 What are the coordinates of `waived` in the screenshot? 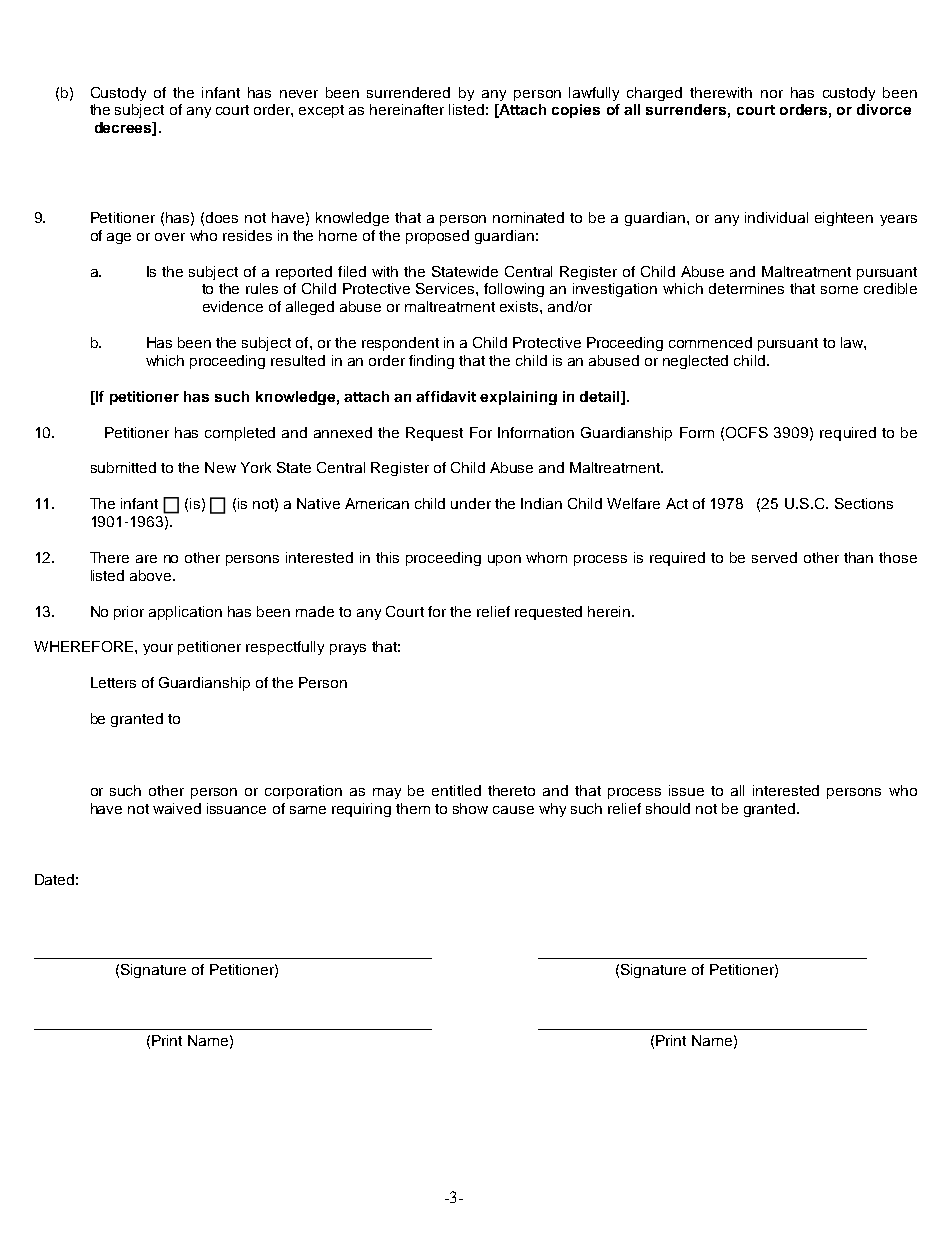 It's located at (177, 808).
